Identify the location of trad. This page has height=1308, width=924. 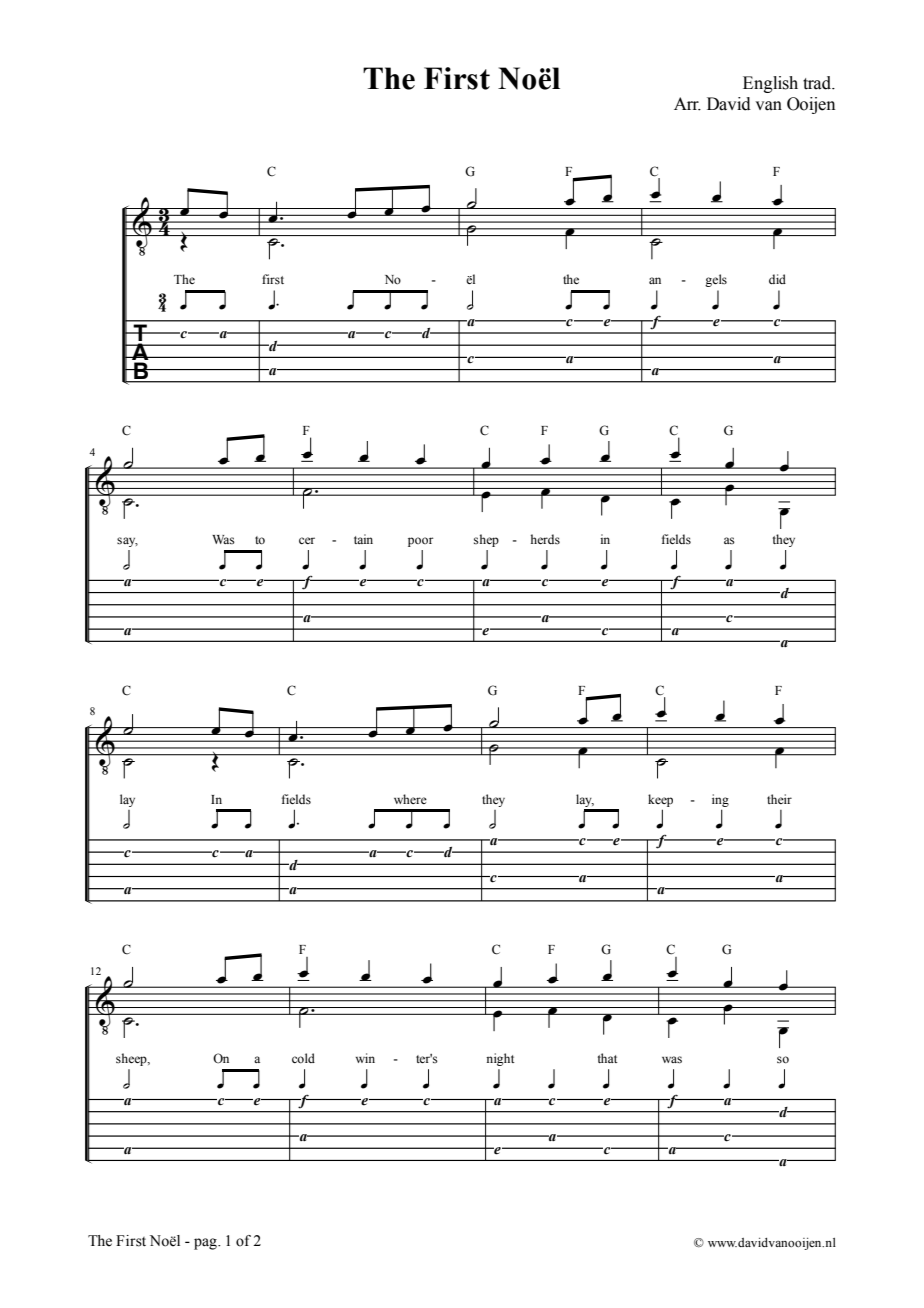
(818, 83).
